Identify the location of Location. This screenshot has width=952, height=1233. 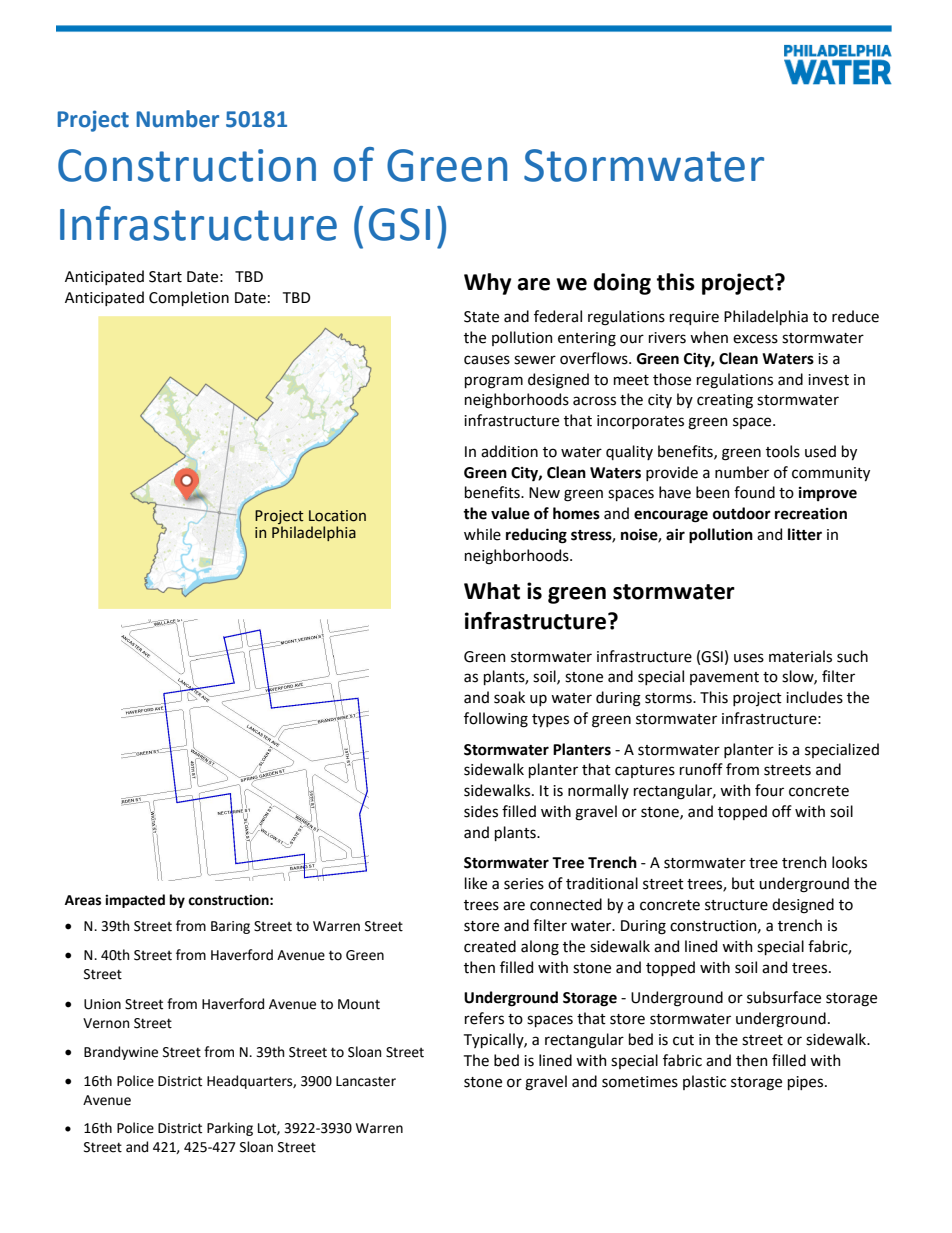
(337, 516).
